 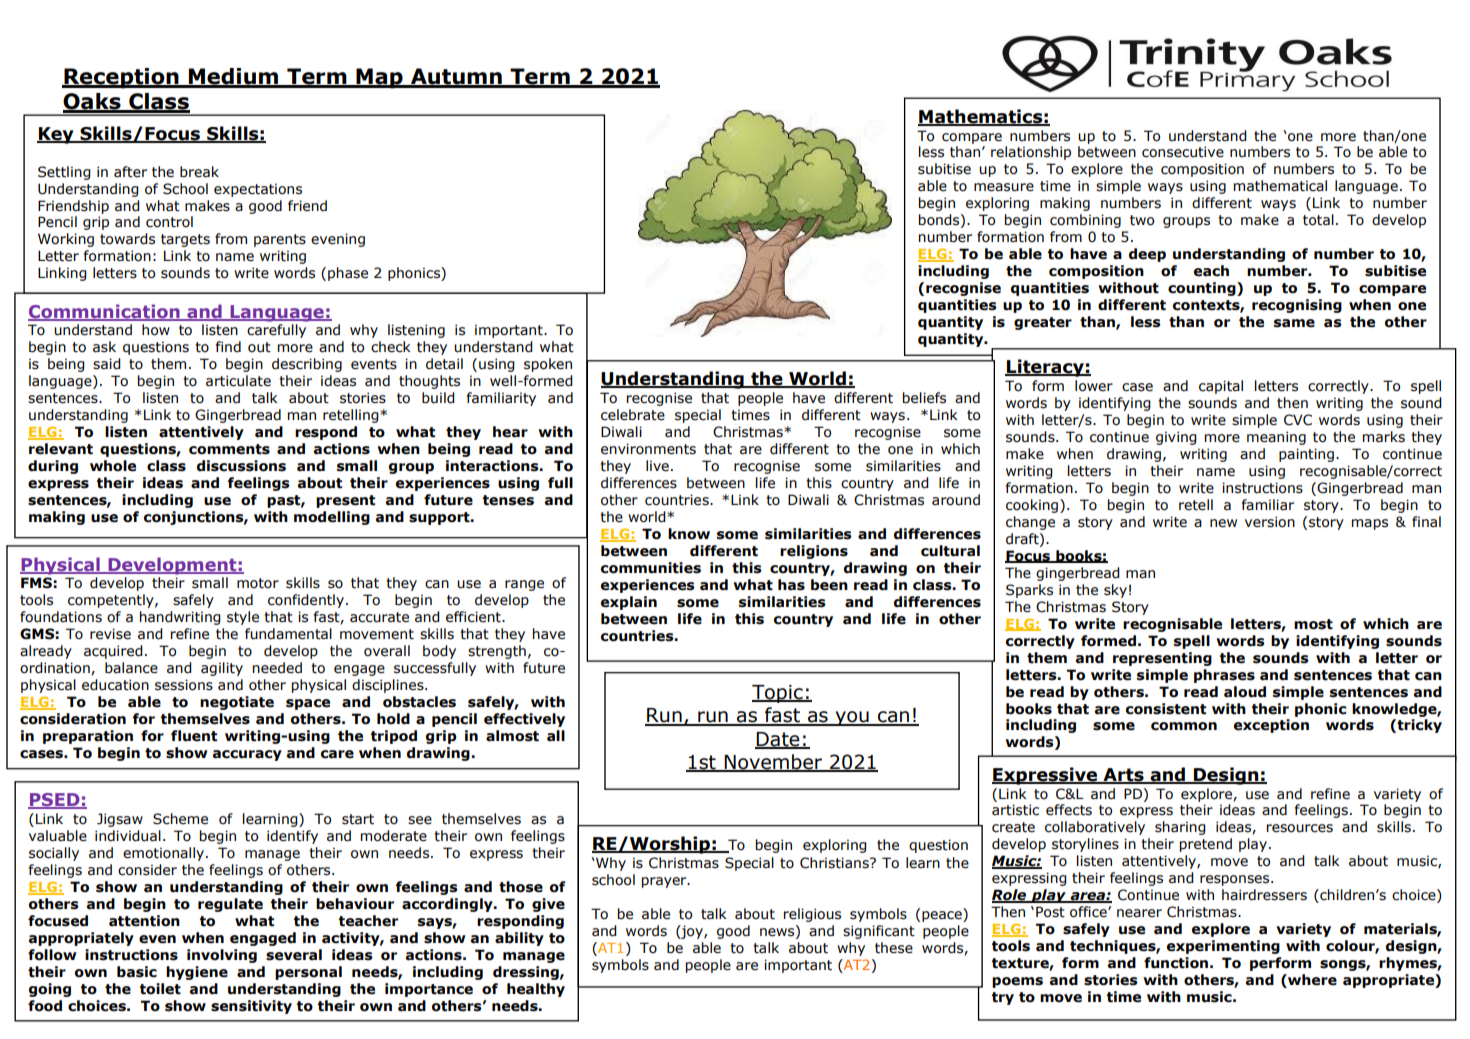 I want to click on articulate, so click(x=238, y=381).
